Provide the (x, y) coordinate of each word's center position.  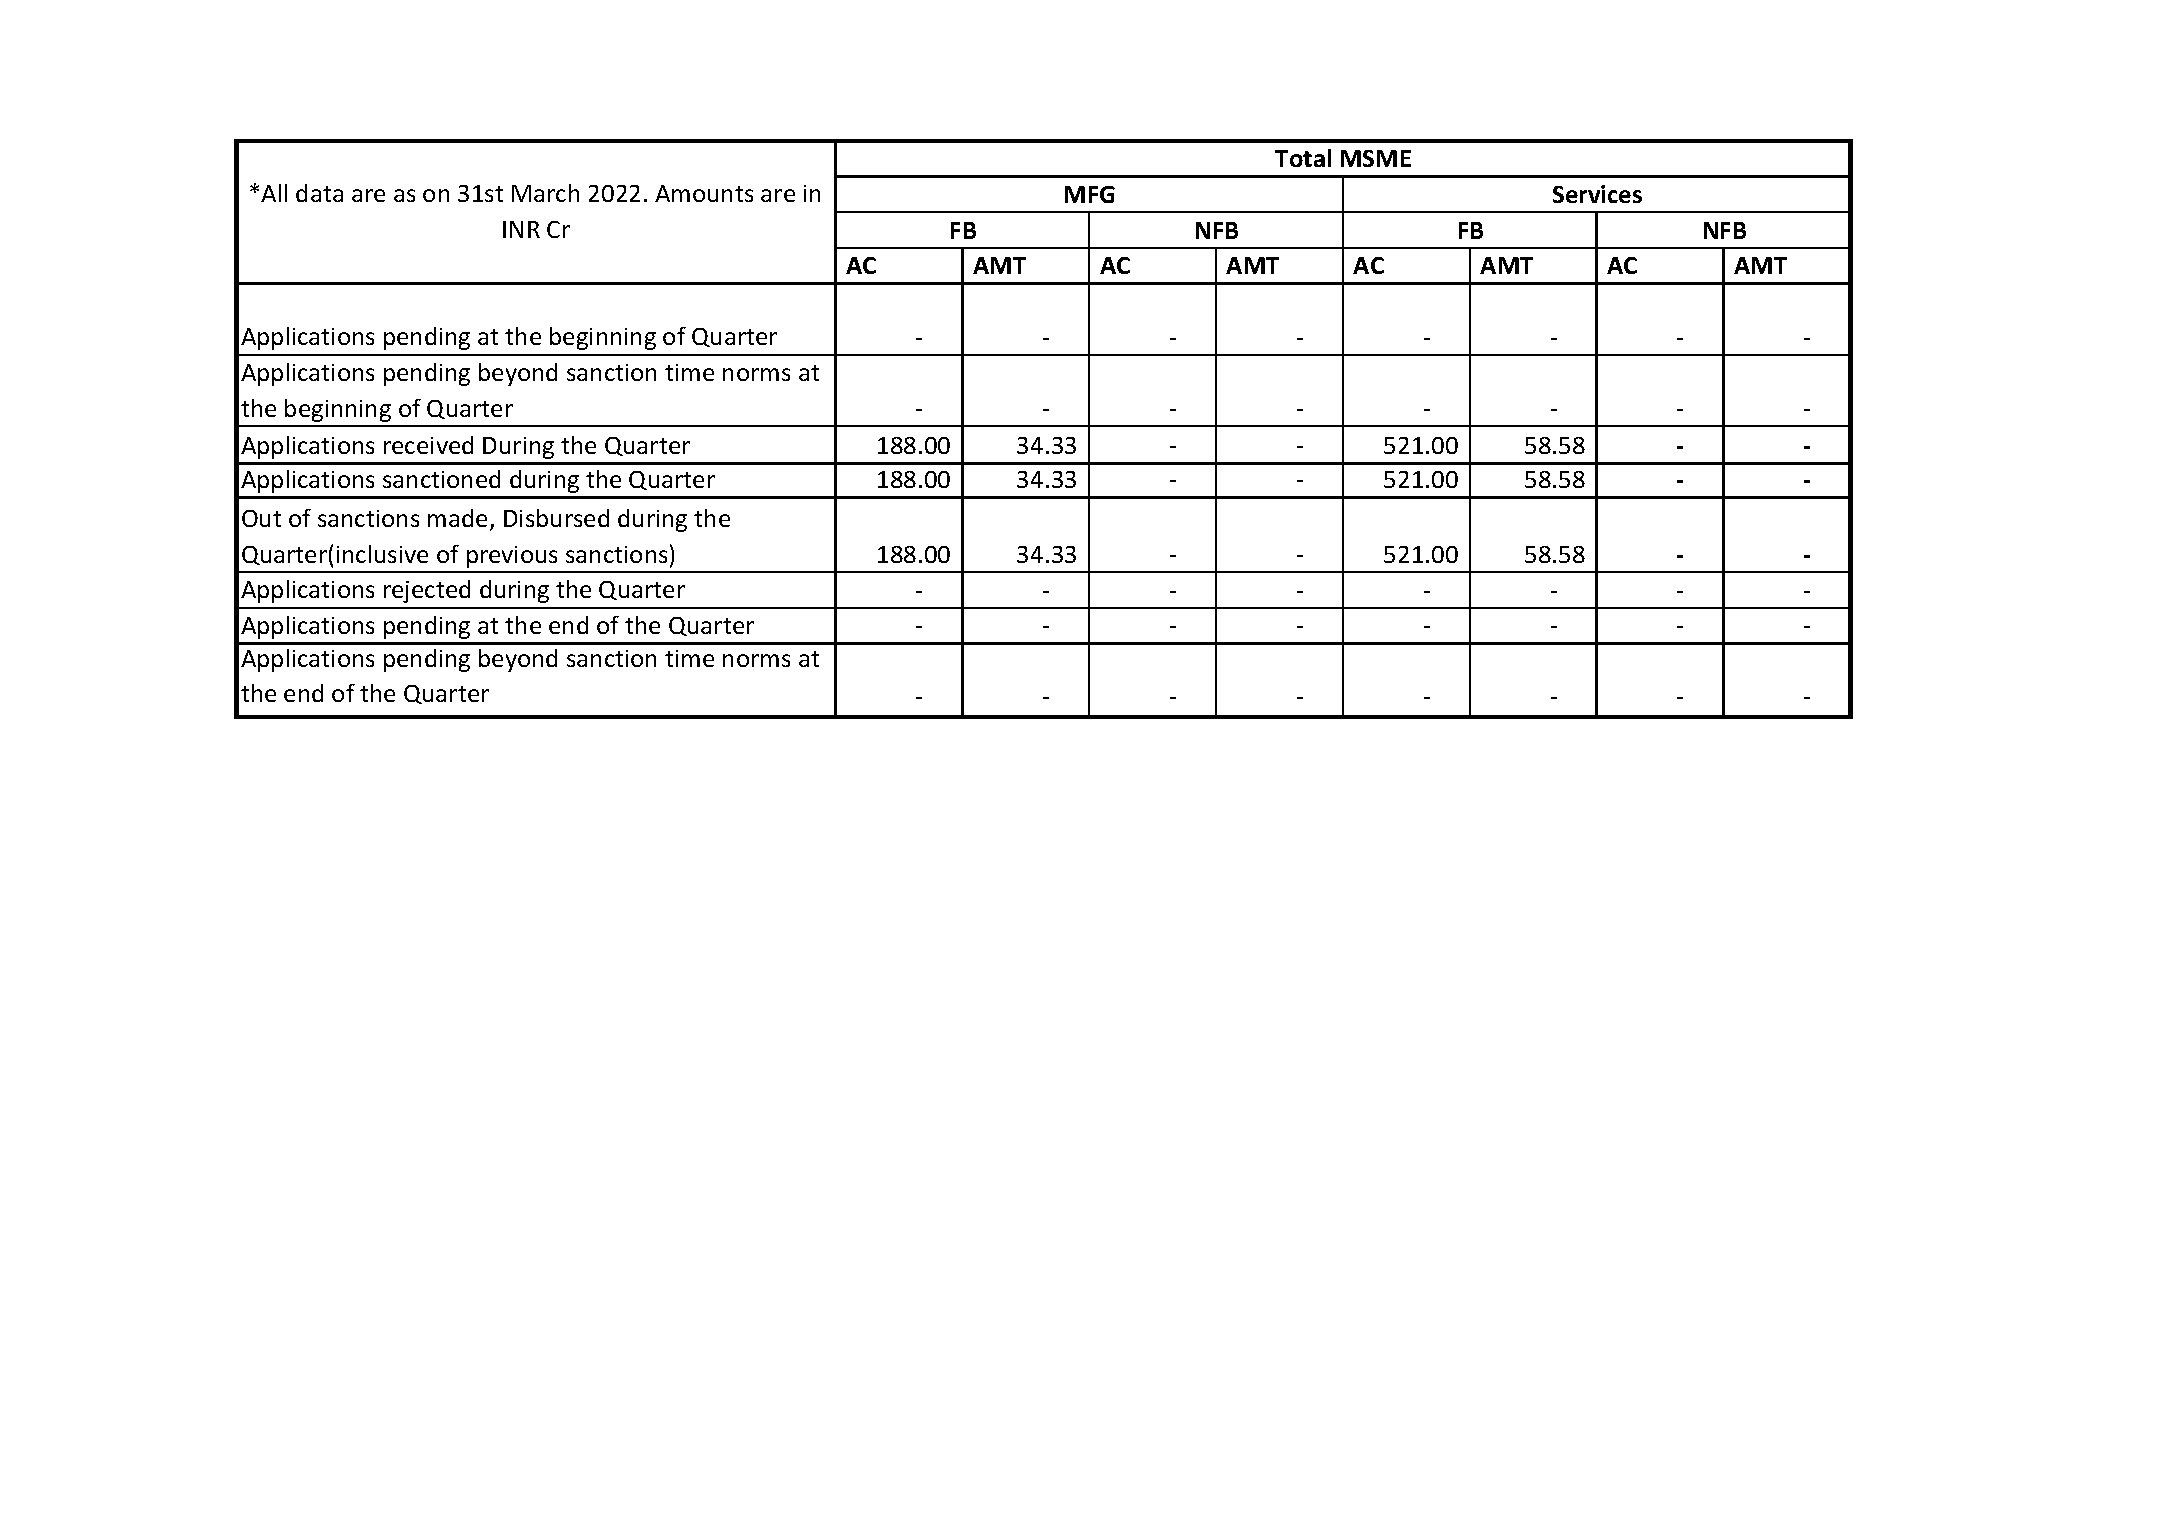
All (274, 193)
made (457, 518)
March (545, 193)
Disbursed (556, 518)
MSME (1376, 158)
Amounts (704, 193)
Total (1303, 158)
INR (521, 229)
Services (1597, 194)
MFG (1090, 194)
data (319, 193)
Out (261, 518)
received (428, 445)
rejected (427, 591)
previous (512, 557)
